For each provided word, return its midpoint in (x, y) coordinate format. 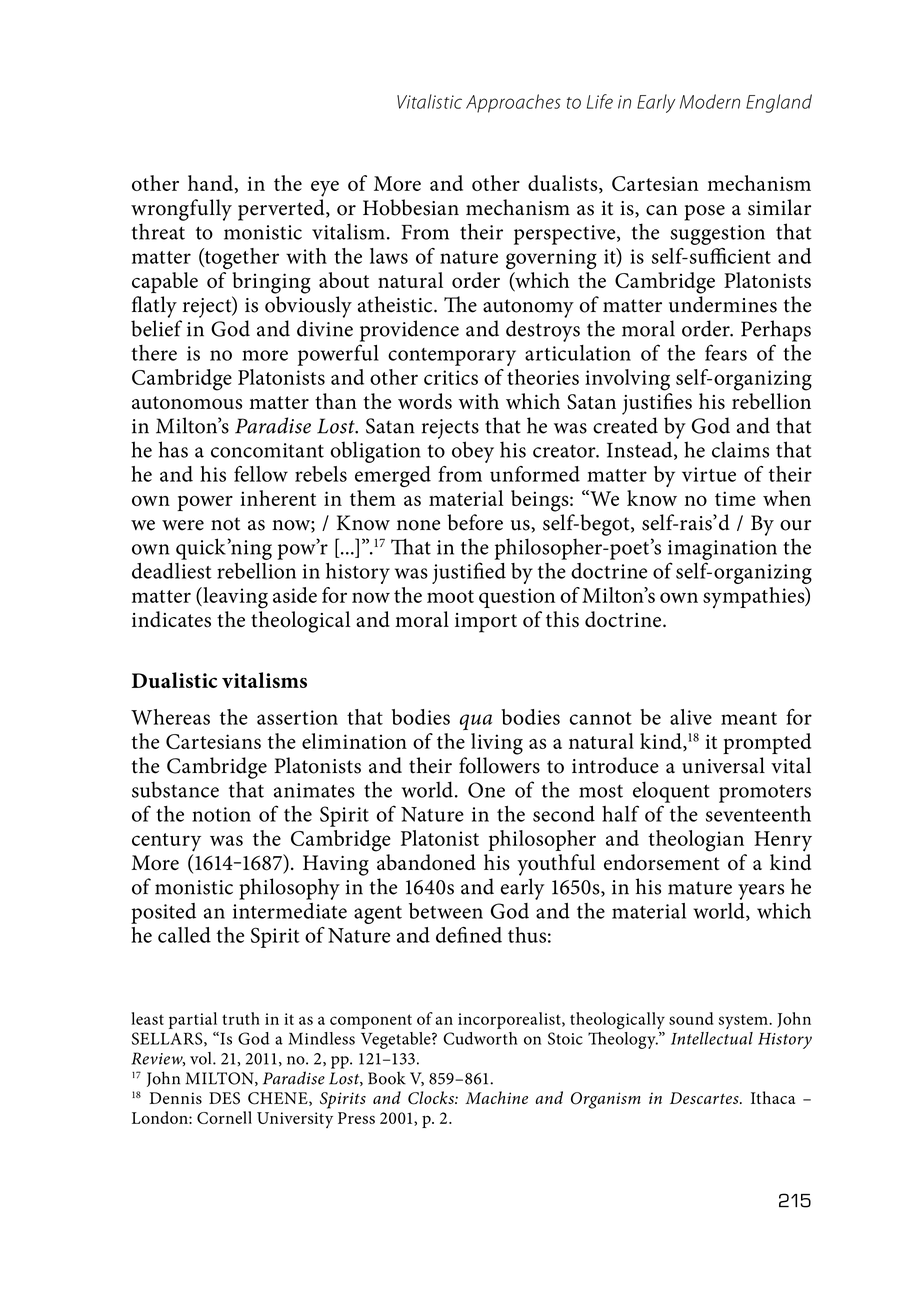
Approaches (513, 103)
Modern (710, 101)
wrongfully (181, 210)
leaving (234, 598)
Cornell (224, 1117)
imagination (722, 550)
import (486, 623)
